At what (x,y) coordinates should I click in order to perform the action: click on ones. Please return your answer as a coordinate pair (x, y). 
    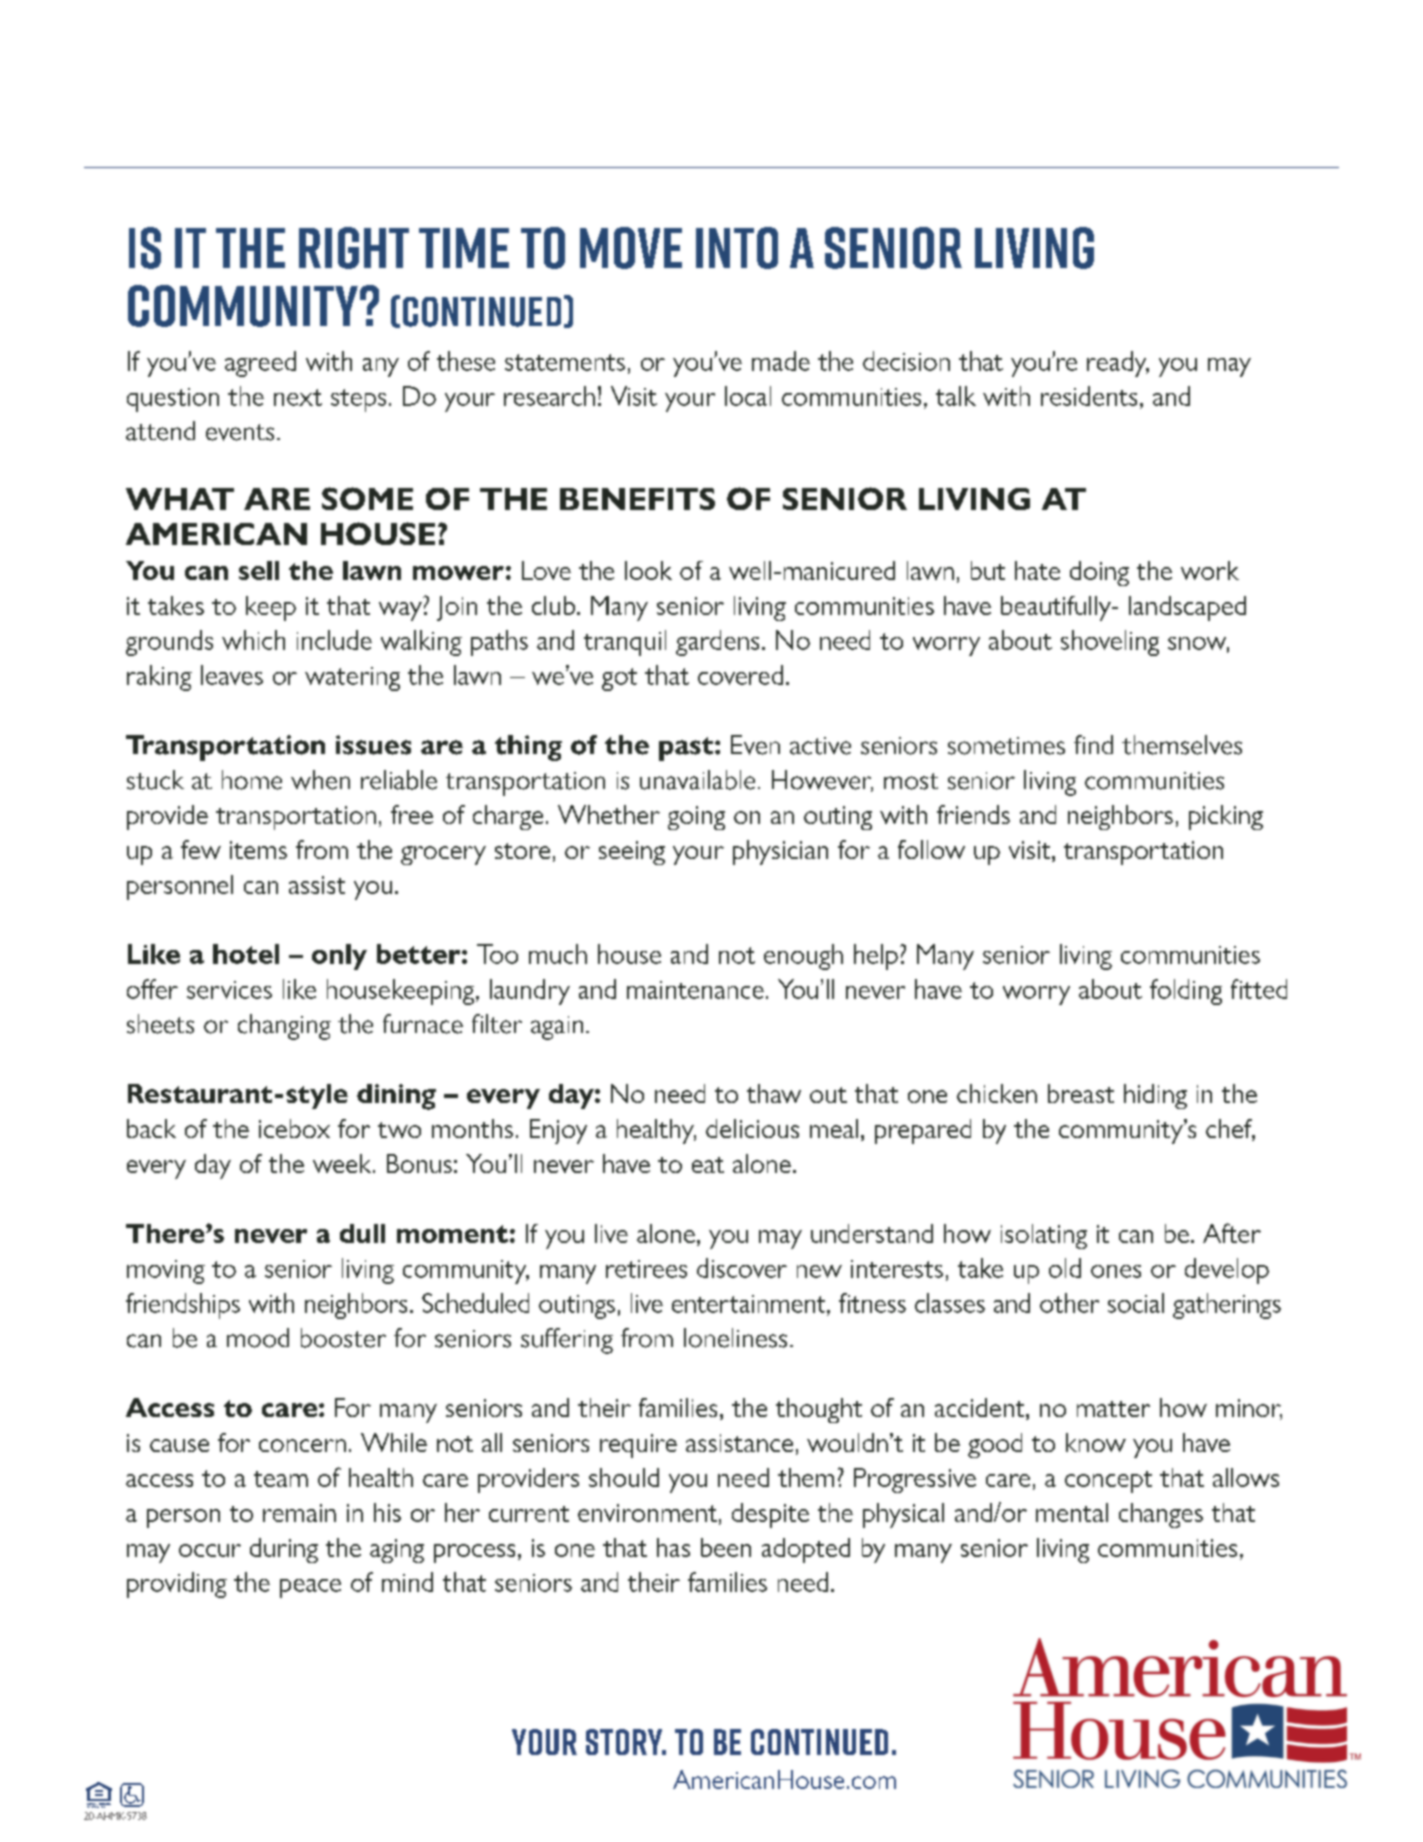
    Looking at the image, I should click on (1116, 1271).
